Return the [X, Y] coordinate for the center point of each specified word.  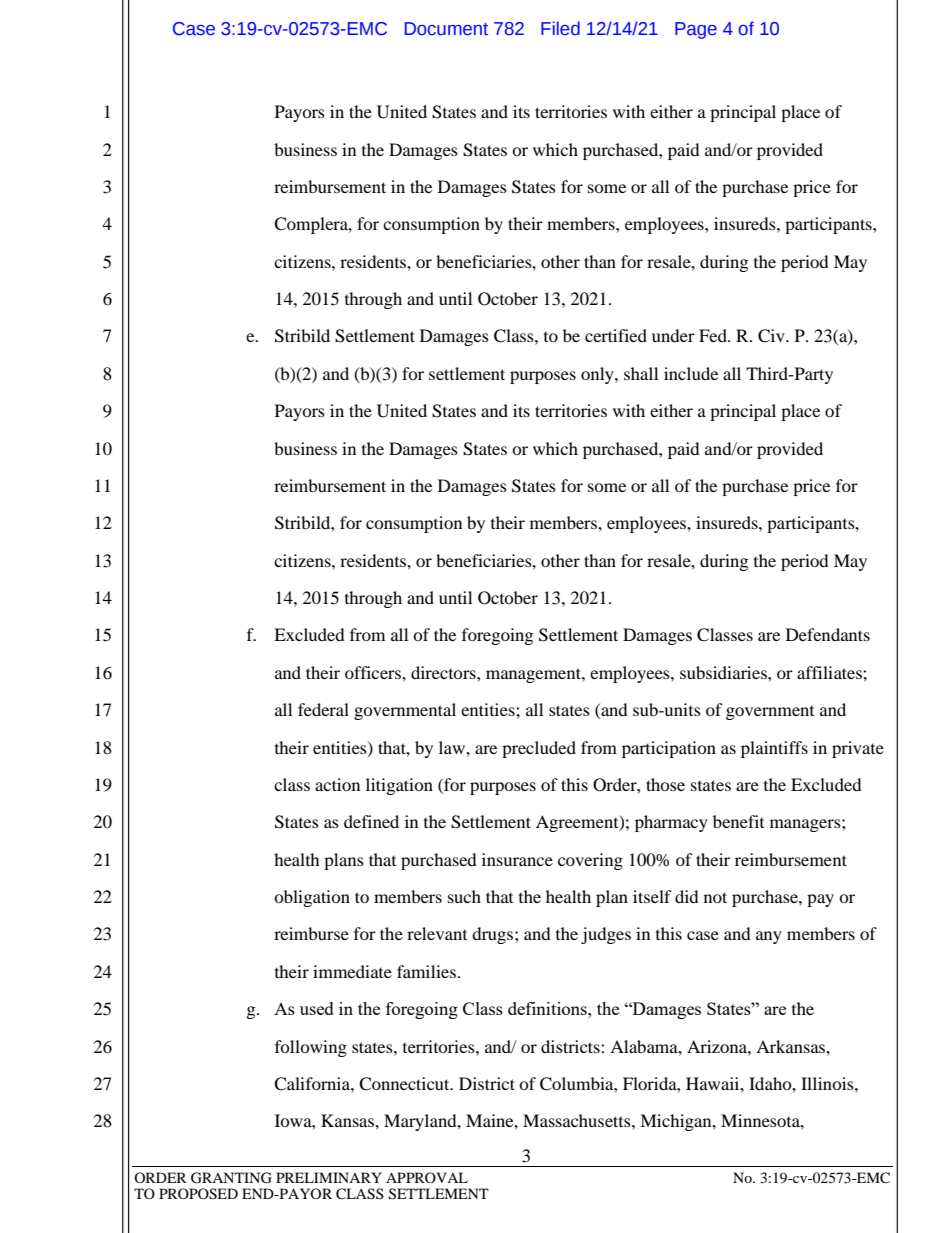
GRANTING [231, 1178]
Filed [560, 28]
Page [696, 30]
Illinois [828, 1083]
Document [446, 29]
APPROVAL [427, 1177]
